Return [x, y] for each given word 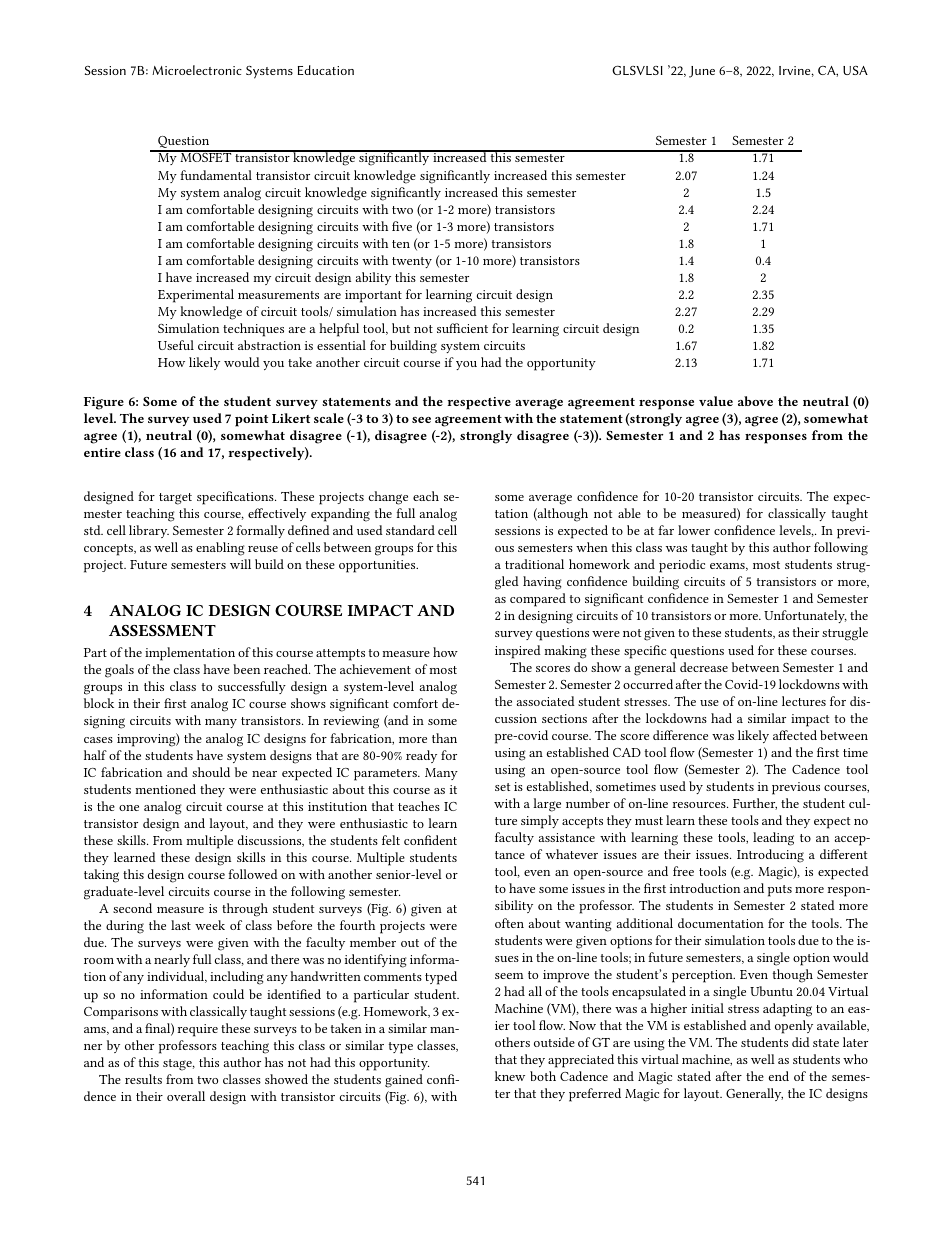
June [702, 72]
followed [253, 874]
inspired [518, 652]
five [402, 226]
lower [694, 530]
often [509, 923]
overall [186, 1096]
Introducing [770, 856]
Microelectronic [197, 70]
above [755, 401]
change [388, 498]
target [175, 499]
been [246, 669]
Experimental [196, 296]
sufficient [462, 328]
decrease [704, 667]
